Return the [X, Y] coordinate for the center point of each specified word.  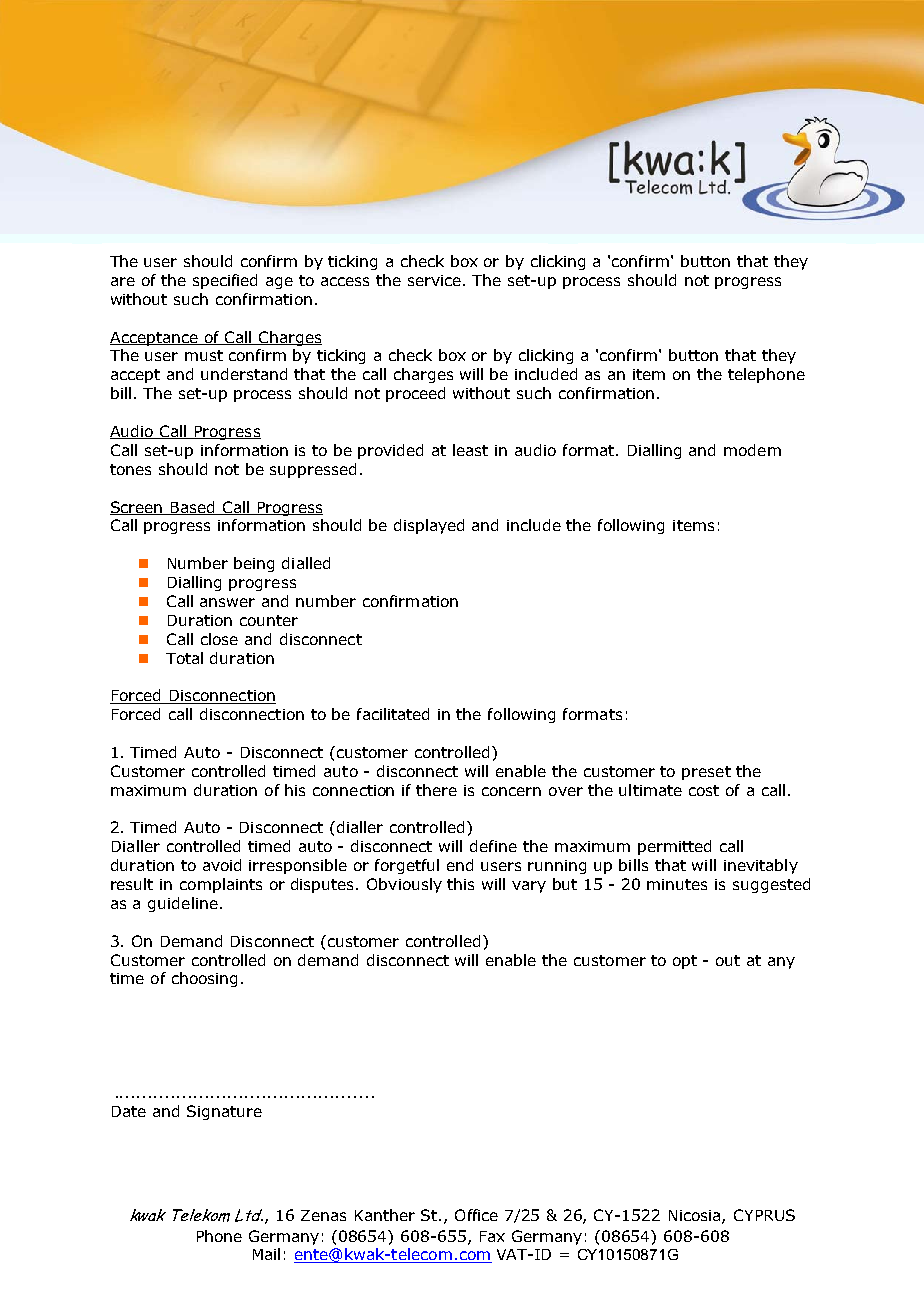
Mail [266, 1254]
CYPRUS [764, 1215]
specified [225, 281]
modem [752, 450]
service [436, 280]
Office [476, 1215]
